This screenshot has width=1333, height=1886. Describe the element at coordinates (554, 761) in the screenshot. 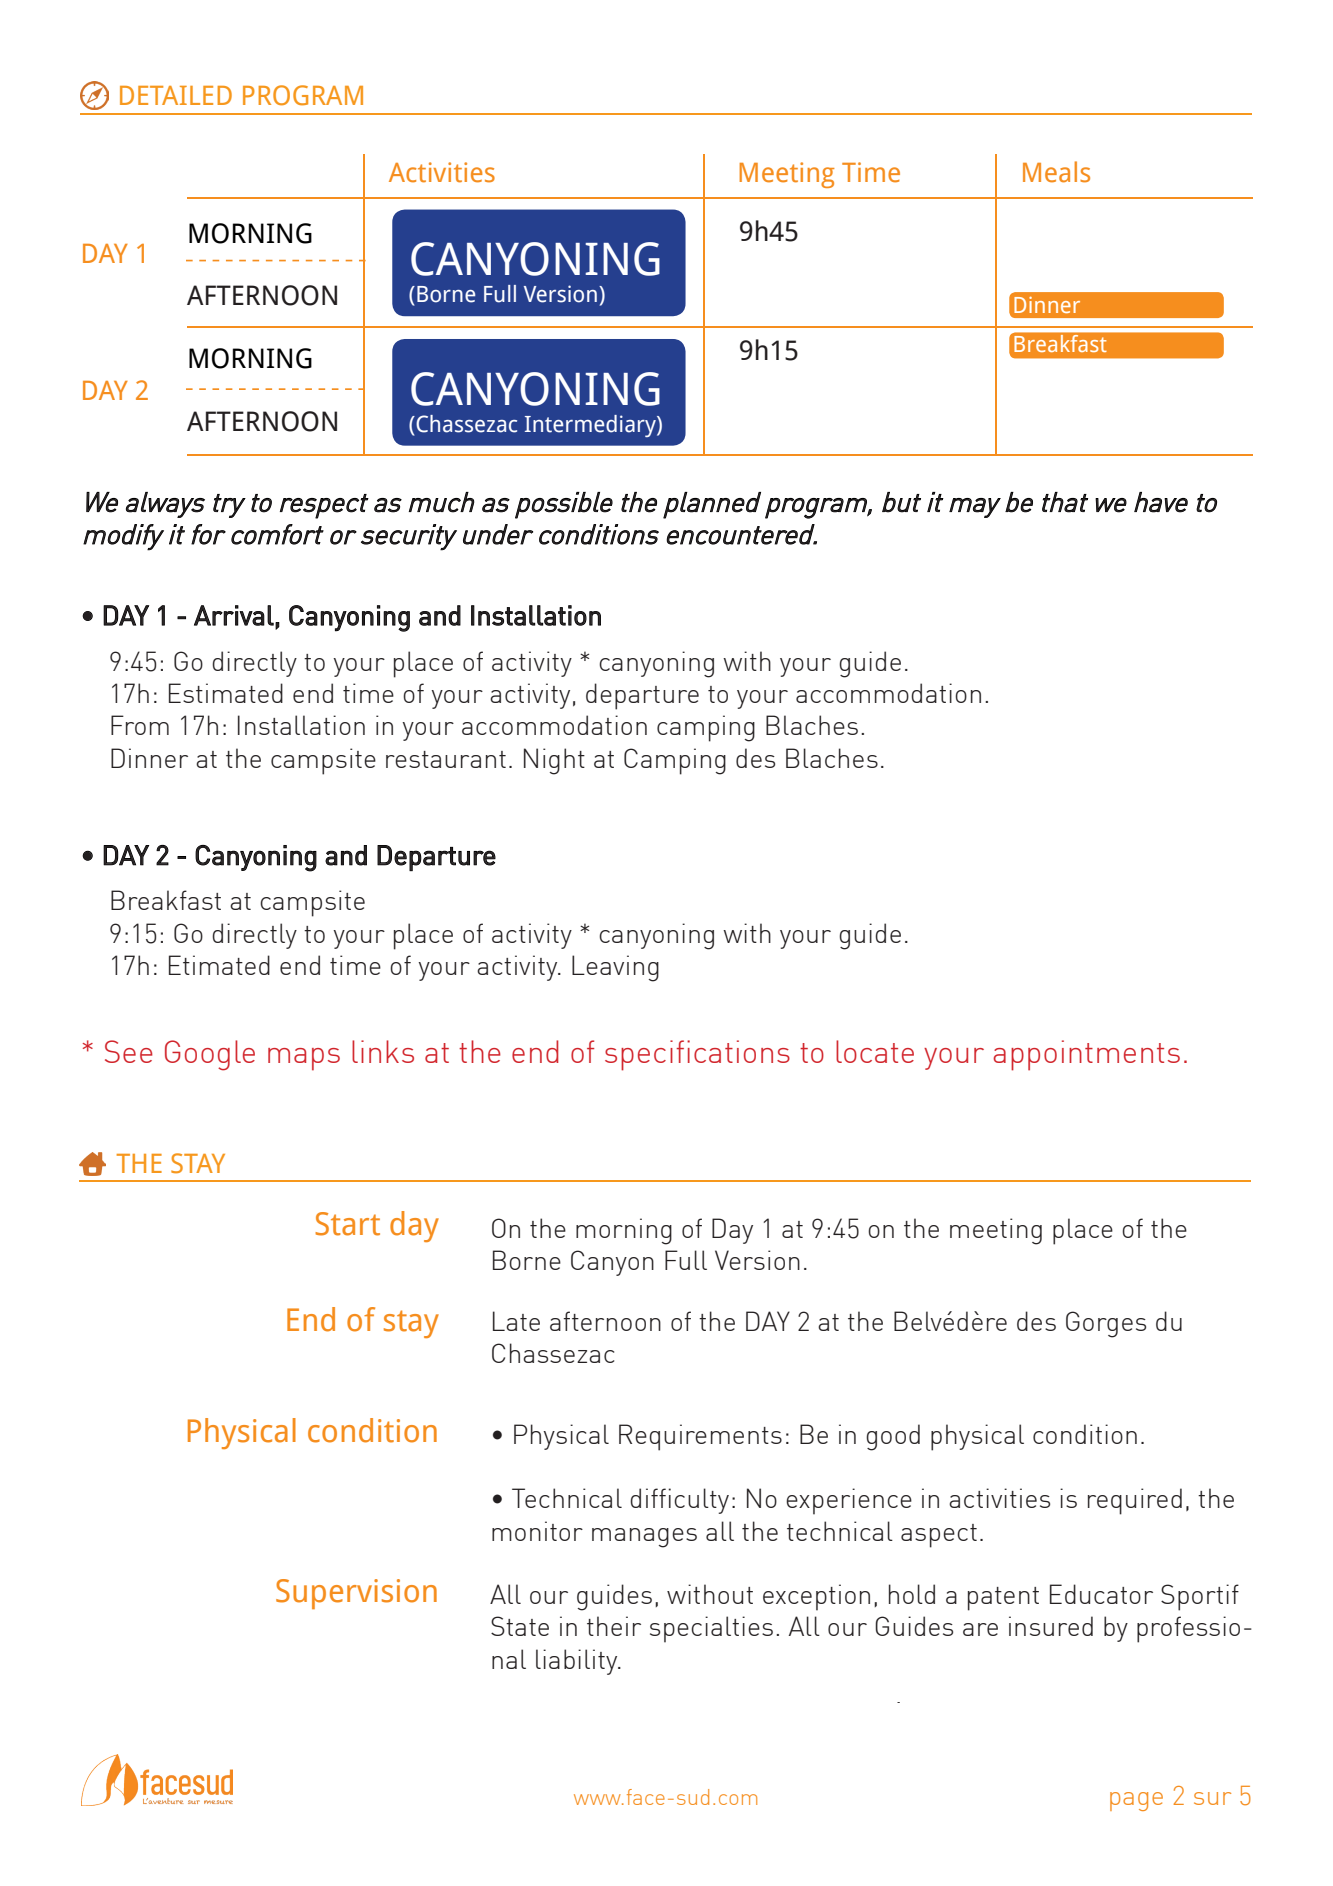

I see `Night` at that location.
